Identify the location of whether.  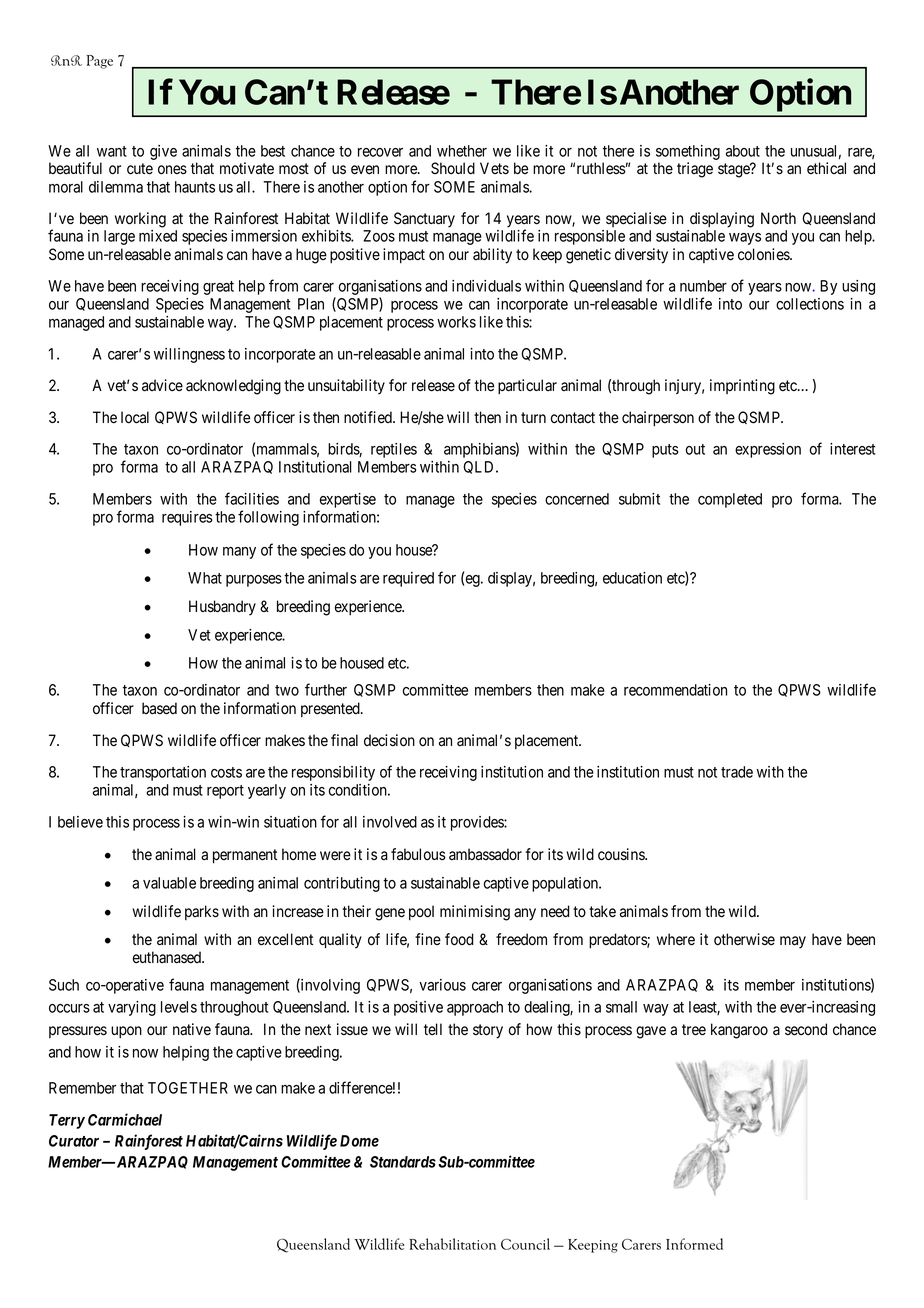
(462, 151).
